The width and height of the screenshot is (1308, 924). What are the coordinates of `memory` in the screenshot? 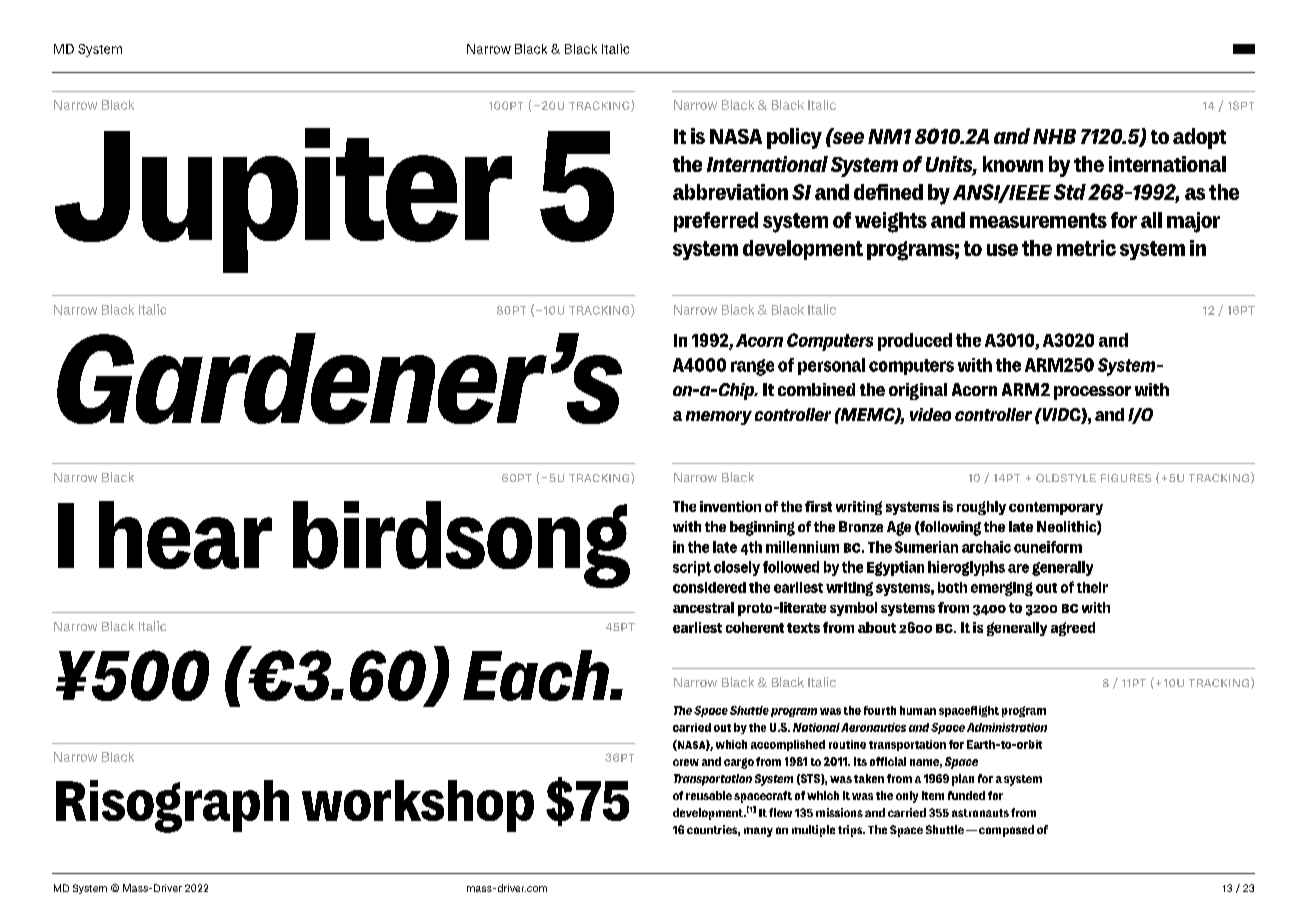 It's located at (719, 418).
